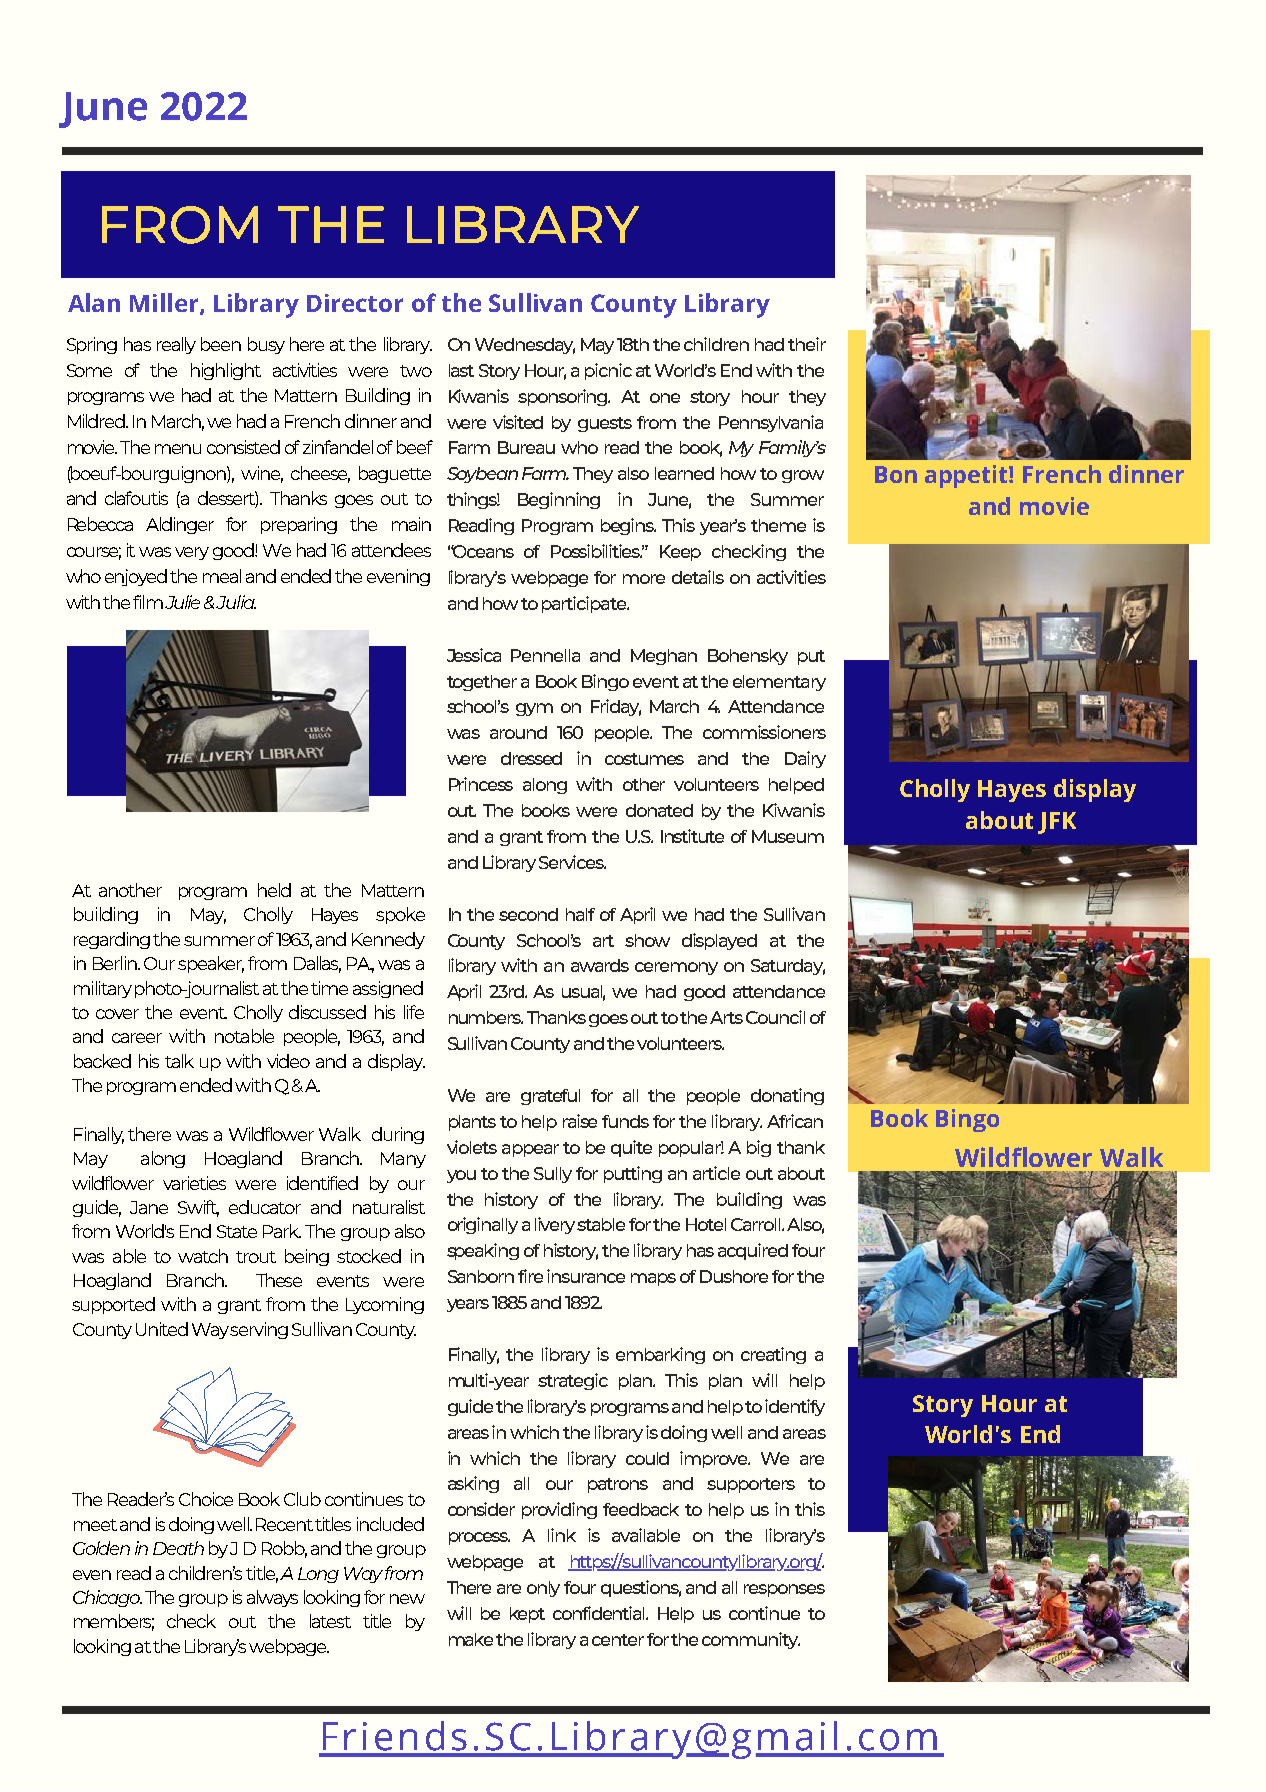  I want to click on their, so click(807, 344).
